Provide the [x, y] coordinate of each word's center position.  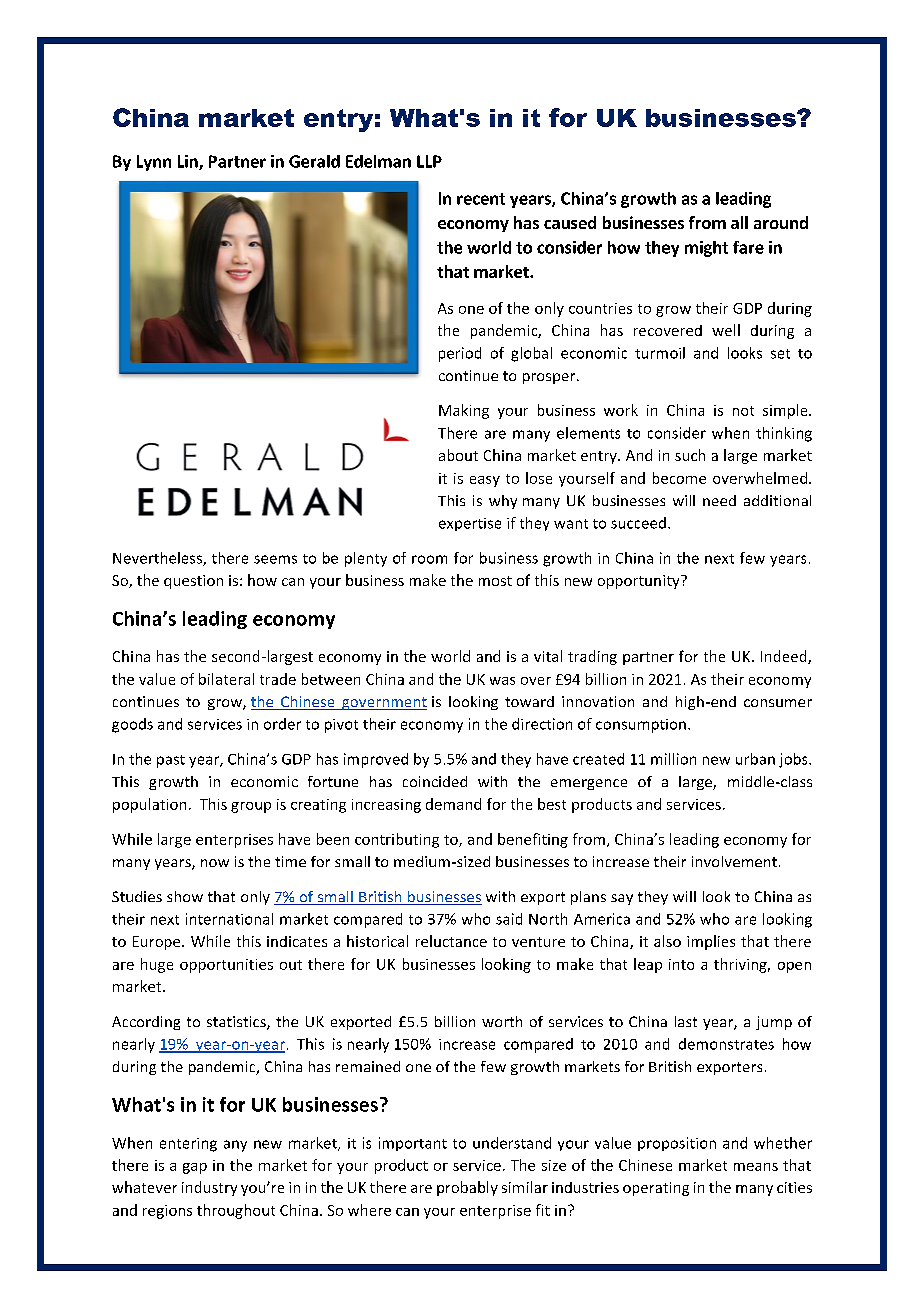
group [251, 807]
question [193, 582]
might [706, 249]
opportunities [226, 966]
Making [464, 411]
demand [453, 804]
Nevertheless [158, 559]
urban [755, 759]
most [495, 581]
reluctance [451, 941]
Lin [189, 162]
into [681, 964]
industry [209, 1188]
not [743, 411]
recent [481, 199]
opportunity [640, 582]
